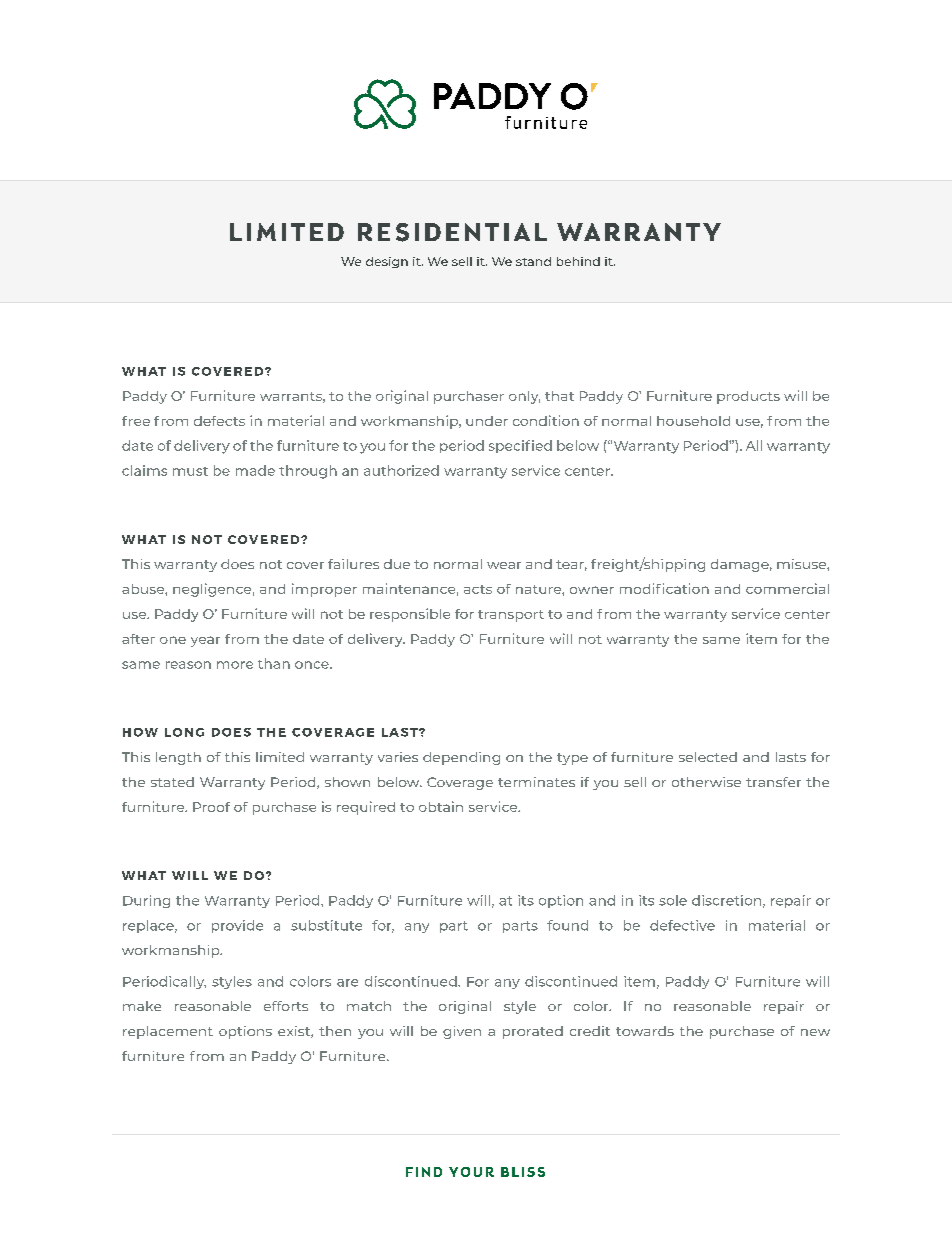 Image resolution: width=952 pixels, height=1233 pixels. What do you see at coordinates (335, 1031) in the page?
I see `then` at bounding box center [335, 1031].
